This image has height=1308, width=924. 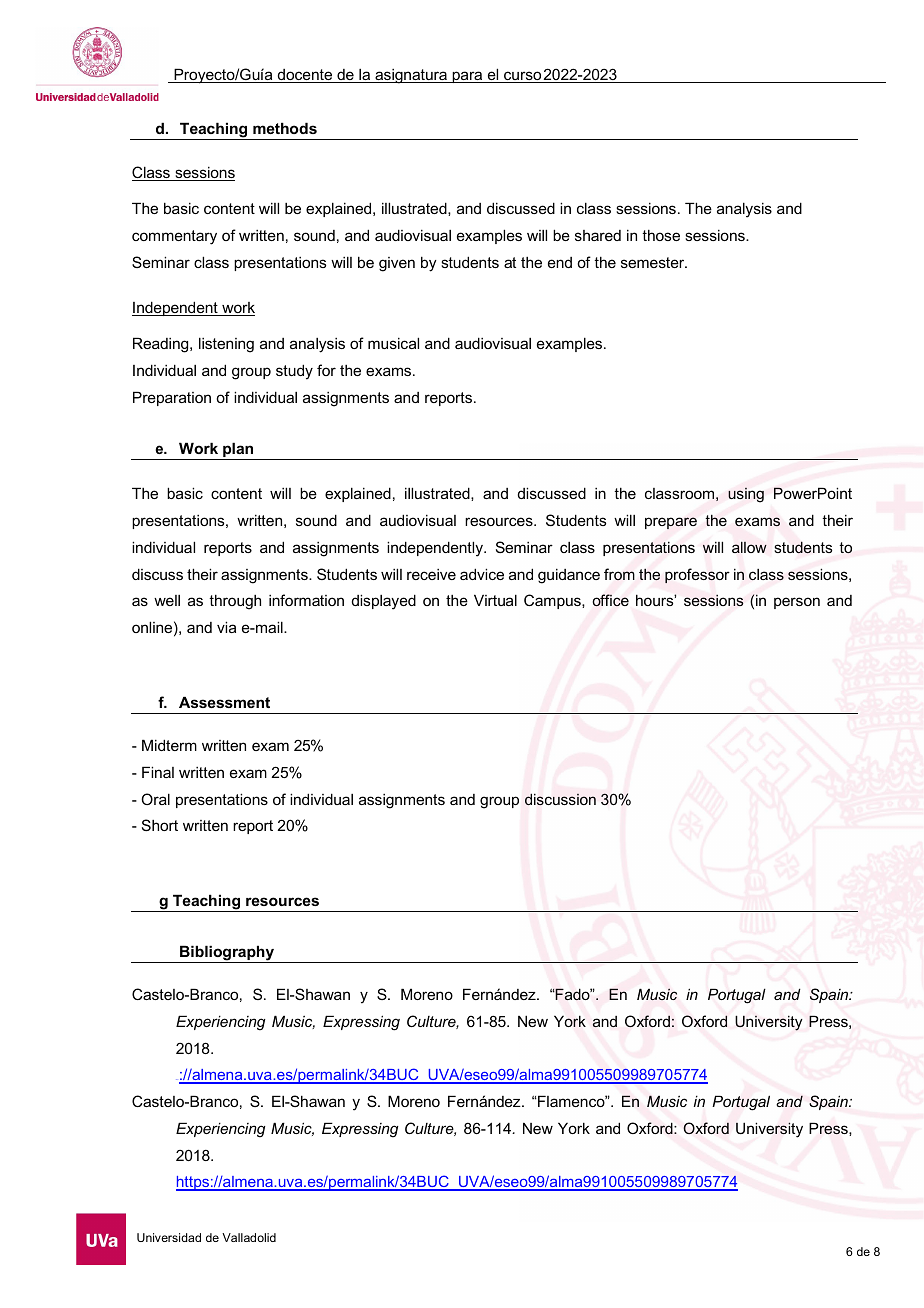 What do you see at coordinates (285, 128) in the image?
I see `methods` at bounding box center [285, 128].
